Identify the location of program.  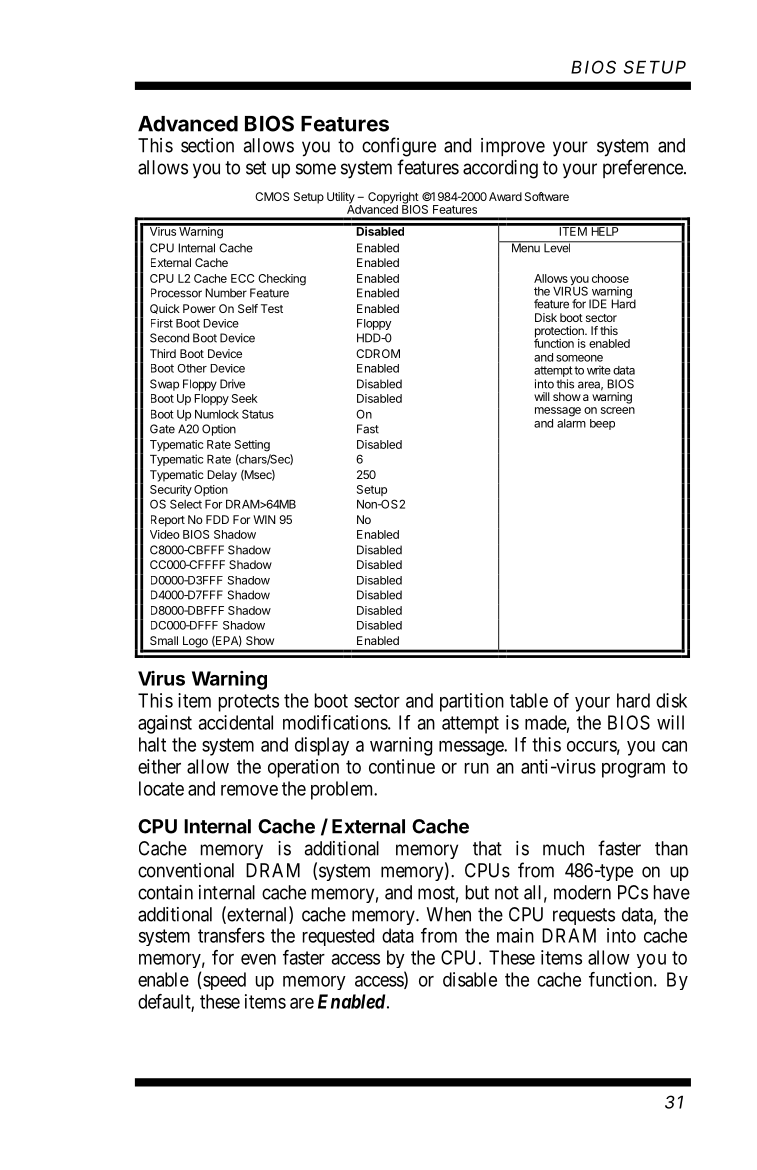
(633, 770).
